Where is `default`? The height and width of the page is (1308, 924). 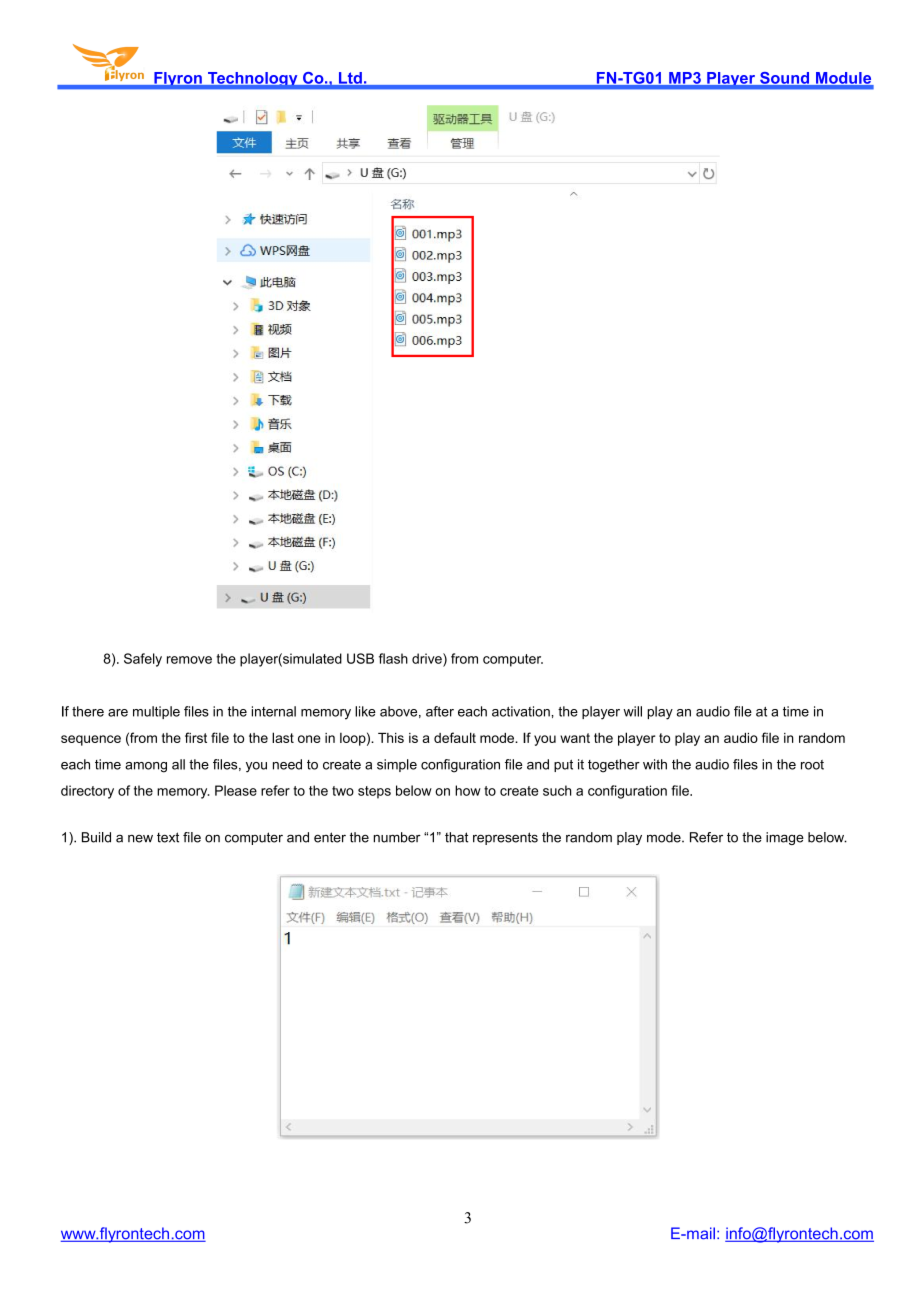
default is located at coordinates (455, 737).
